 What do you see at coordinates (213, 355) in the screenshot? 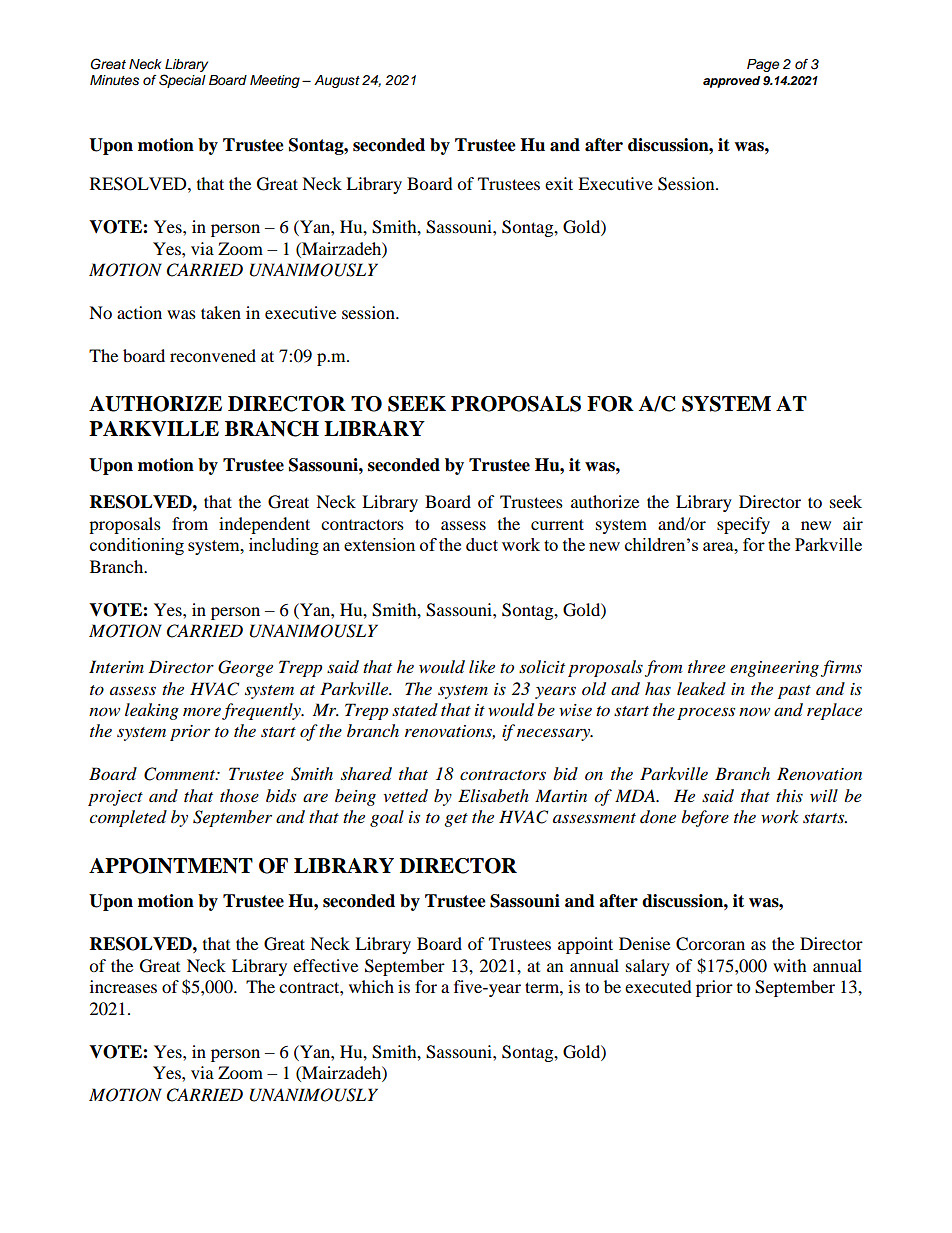
I see `reconvened` at bounding box center [213, 355].
